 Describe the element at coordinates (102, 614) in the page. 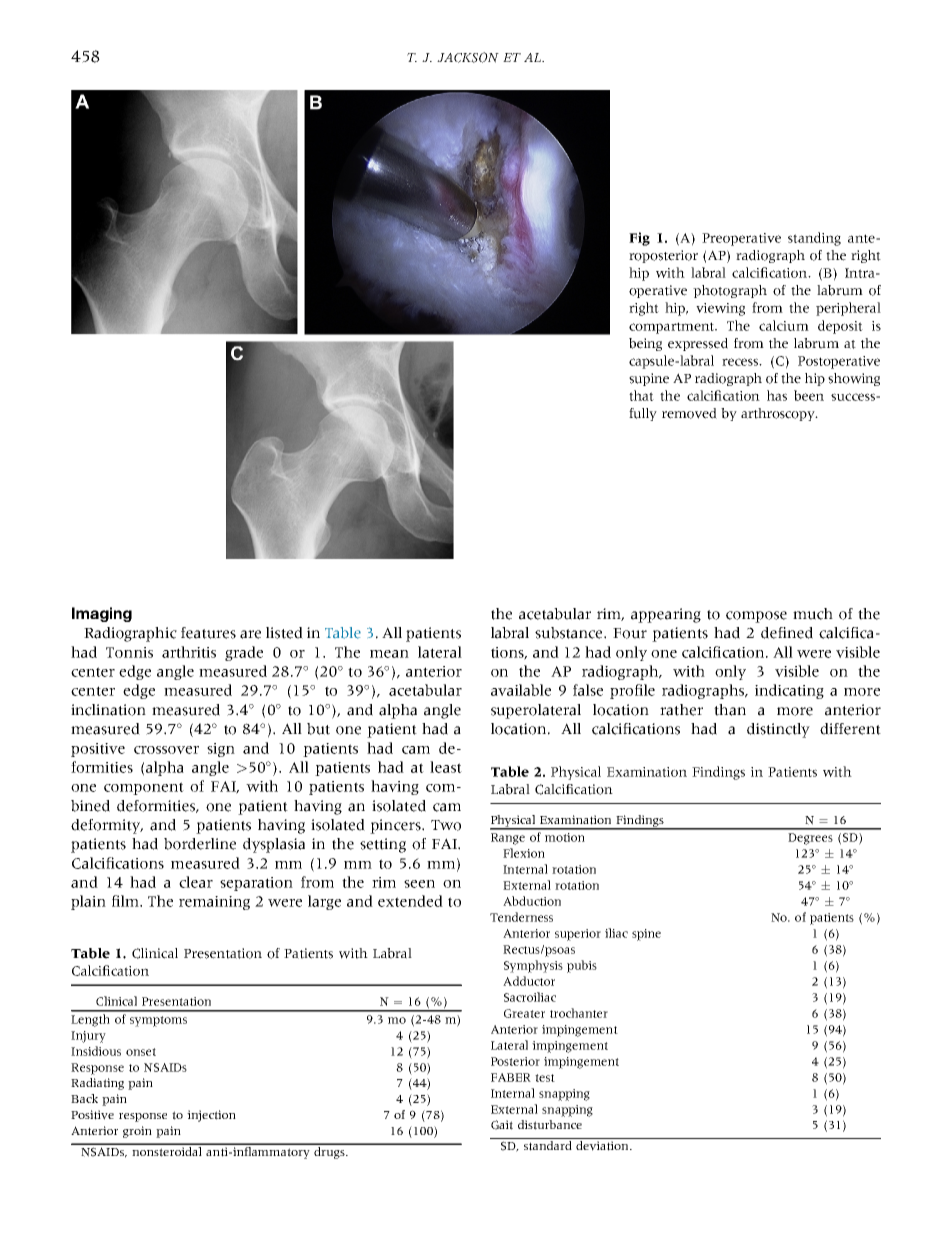

I see `Imaging` at that location.
